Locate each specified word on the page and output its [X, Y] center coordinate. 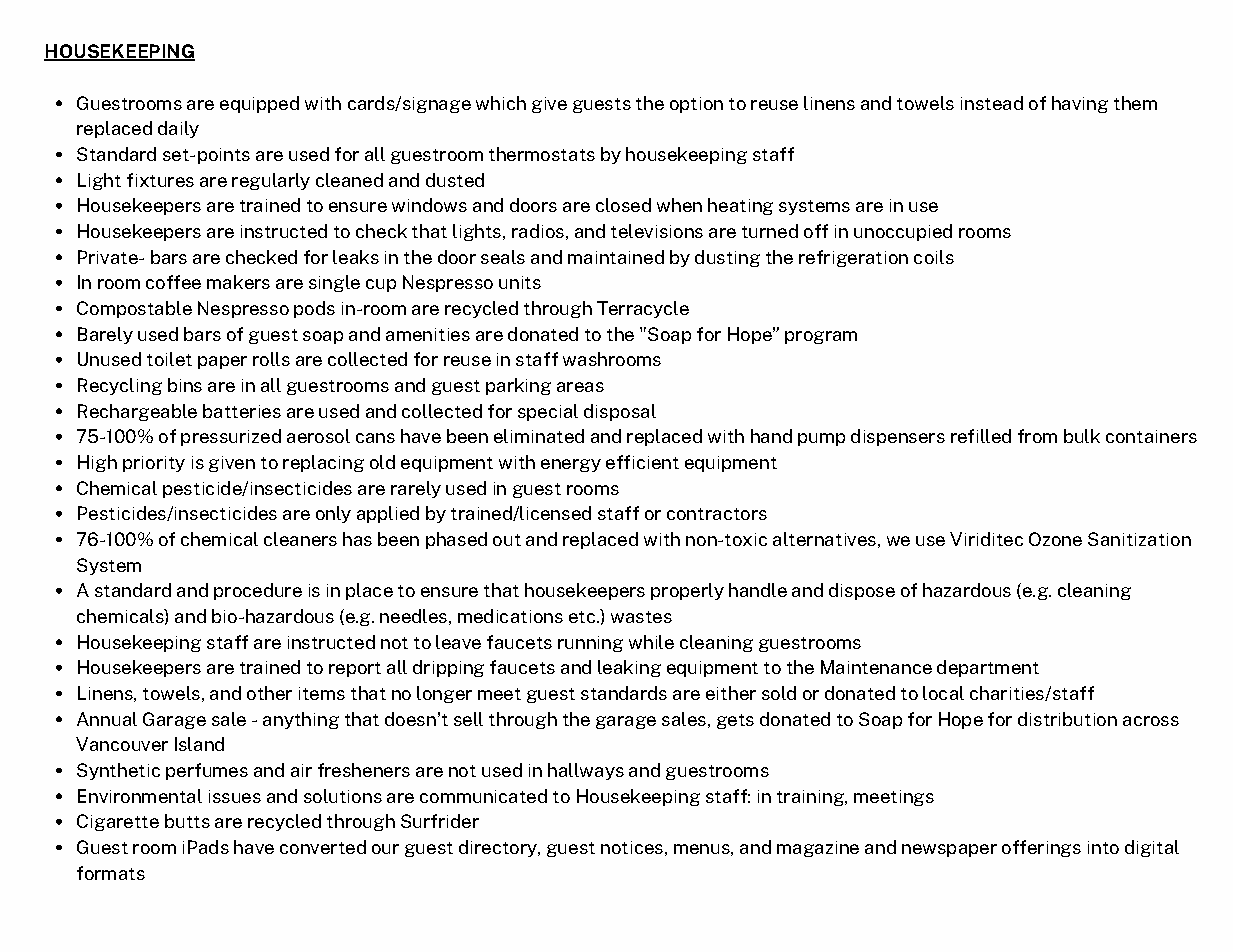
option [696, 105]
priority [154, 464]
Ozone [1055, 539]
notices [632, 847]
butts [187, 821]
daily [178, 129]
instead [992, 103]
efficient [642, 462]
